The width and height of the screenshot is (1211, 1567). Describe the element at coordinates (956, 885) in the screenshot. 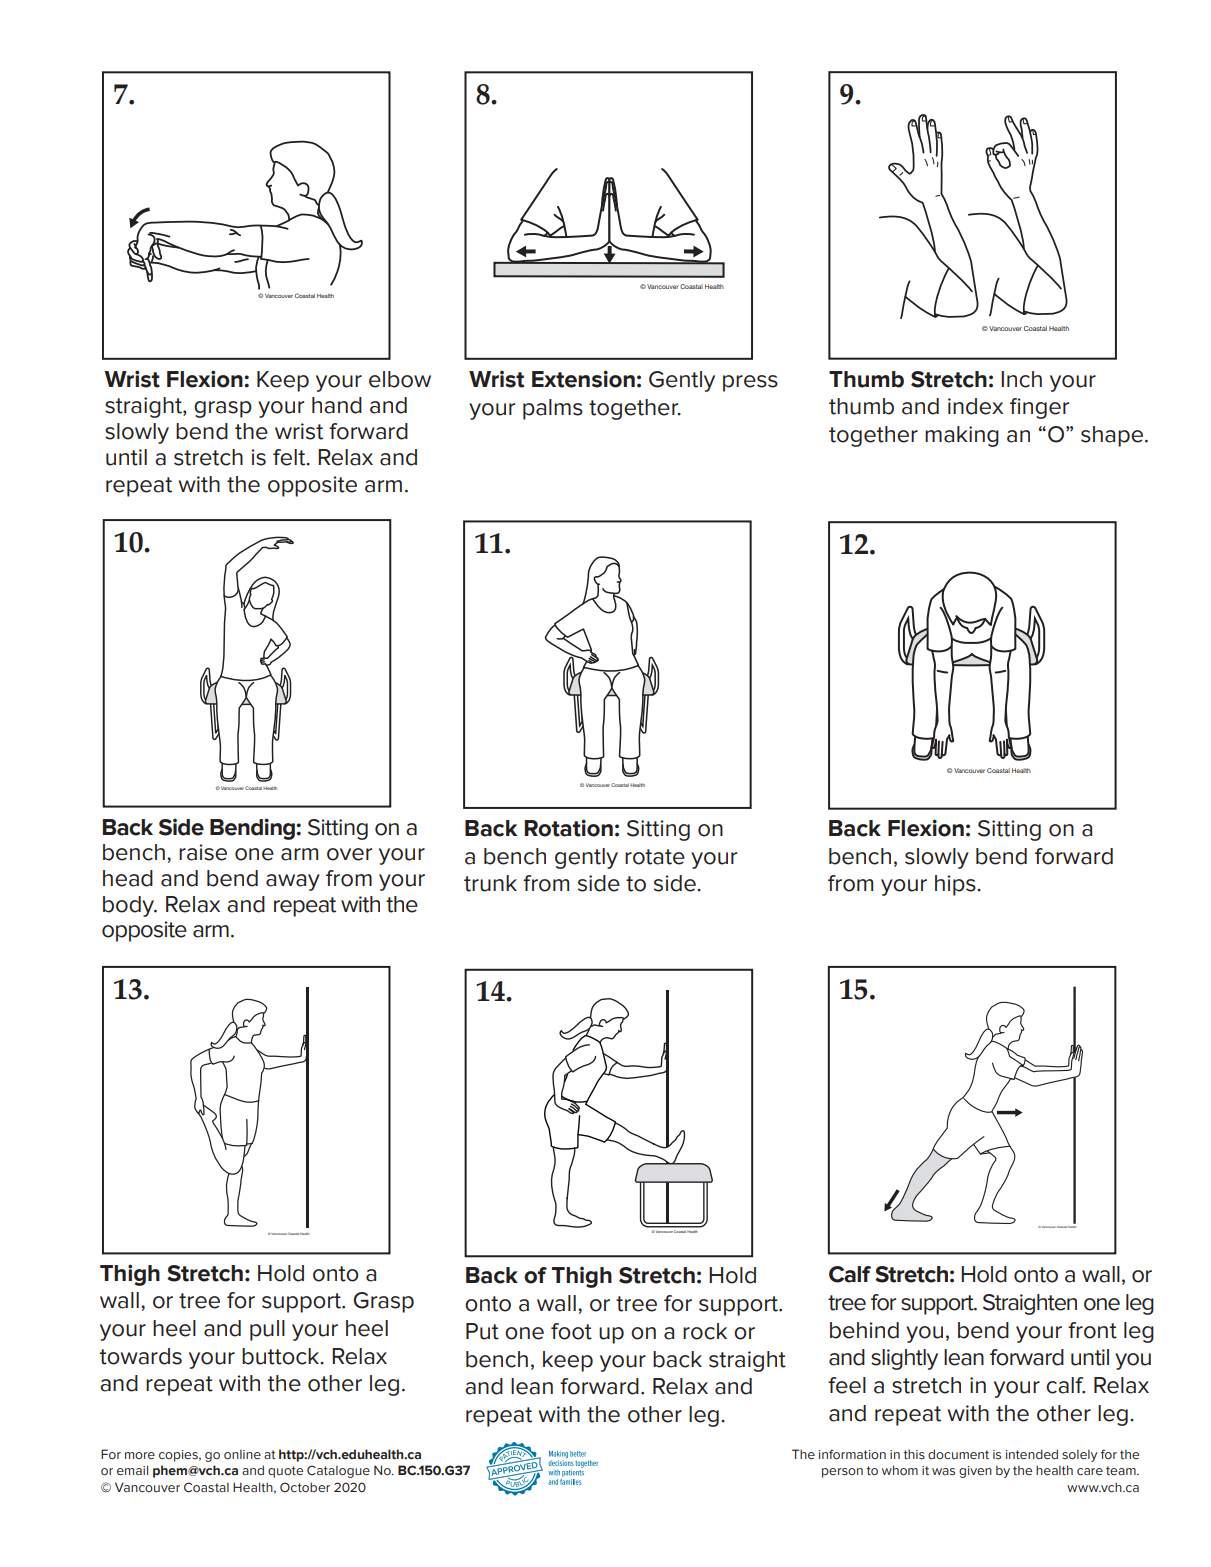

I see `hips` at that location.
